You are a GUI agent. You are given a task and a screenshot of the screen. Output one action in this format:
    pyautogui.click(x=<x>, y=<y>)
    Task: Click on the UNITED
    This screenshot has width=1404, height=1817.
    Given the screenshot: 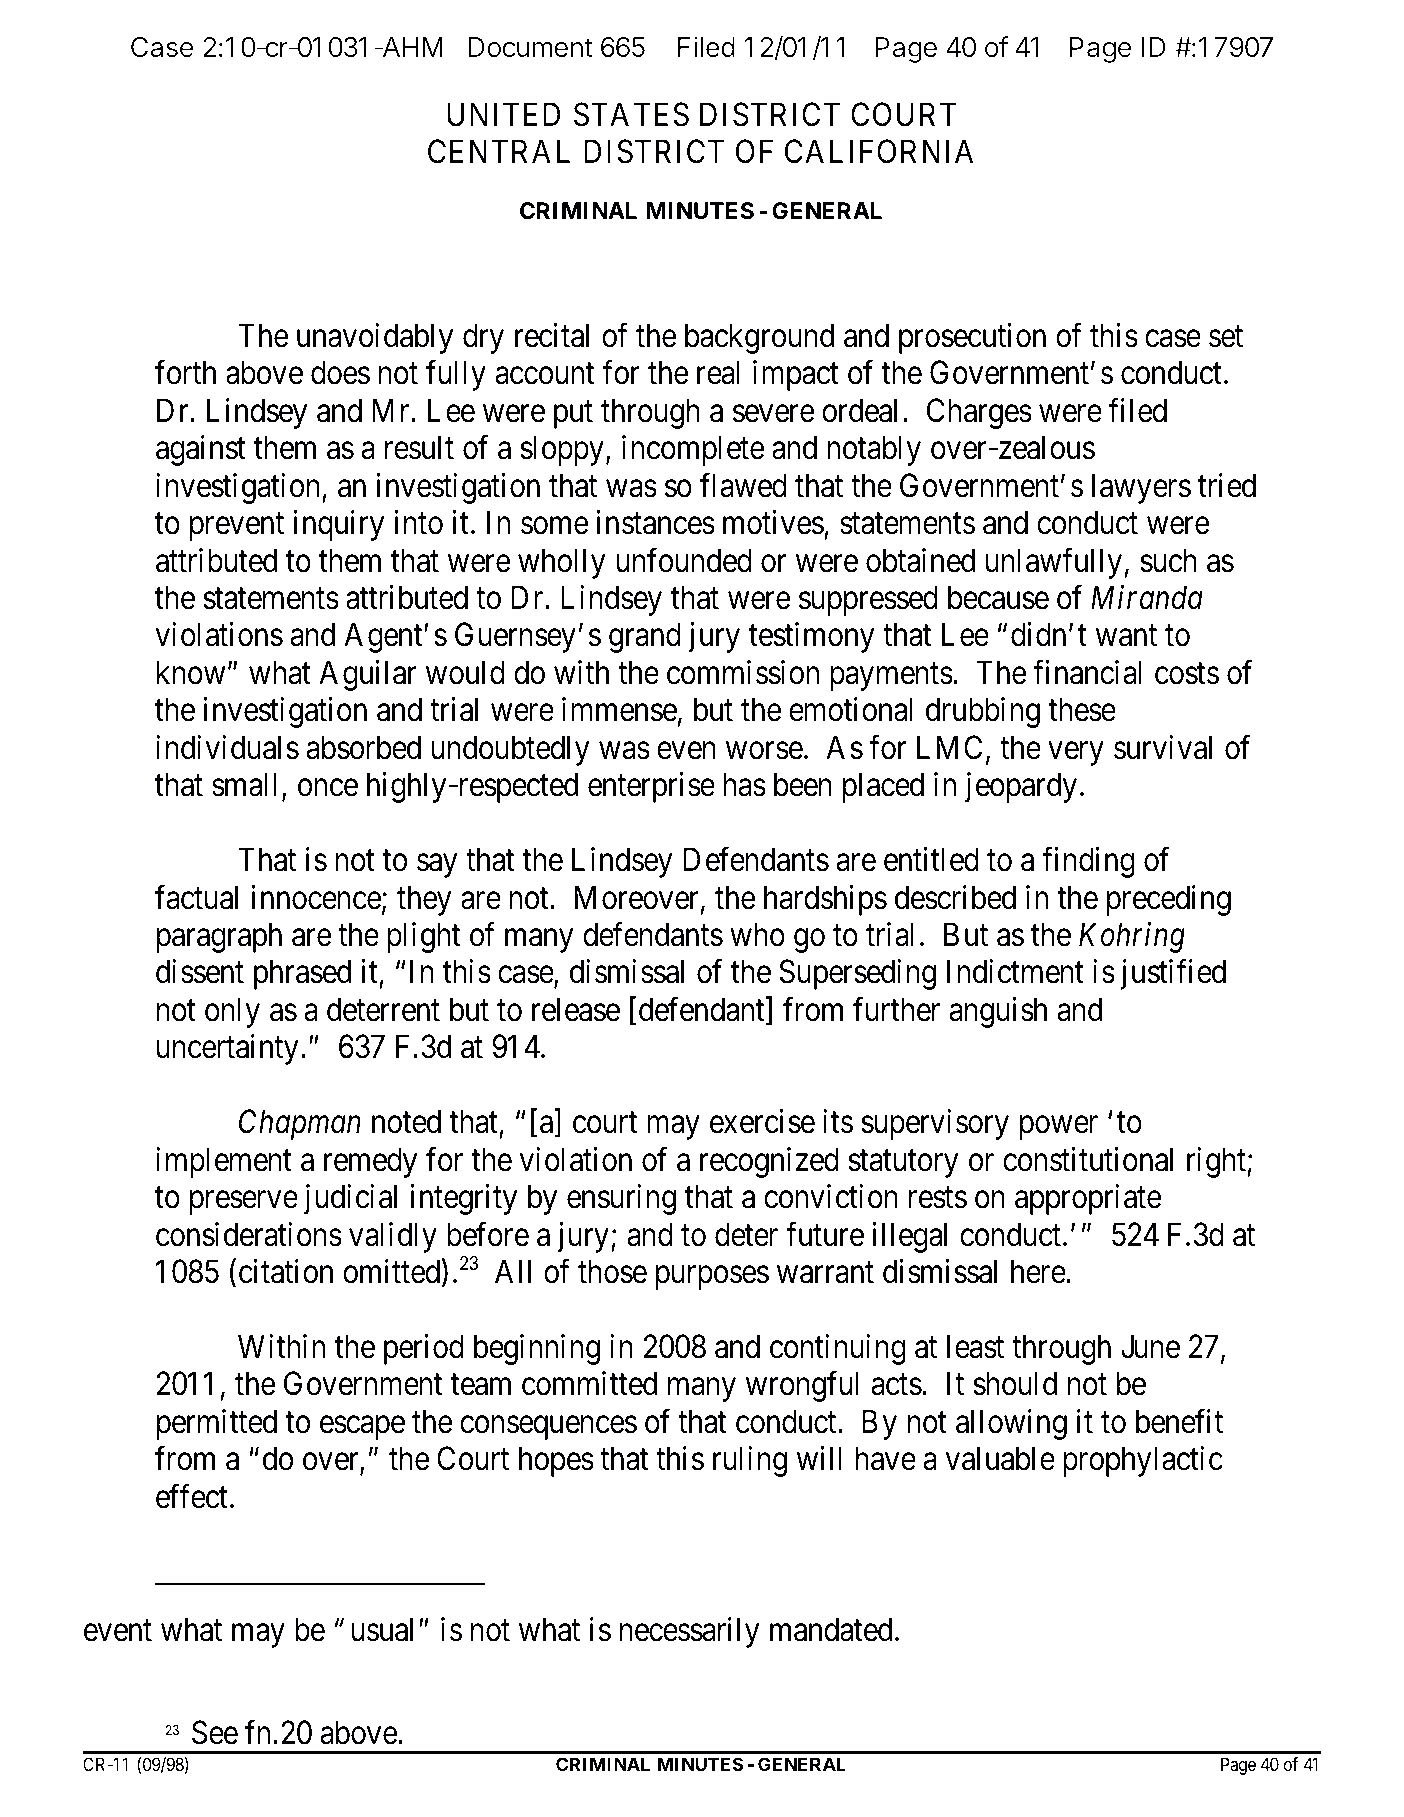 What is the action you would take?
    pyautogui.click(x=503, y=115)
